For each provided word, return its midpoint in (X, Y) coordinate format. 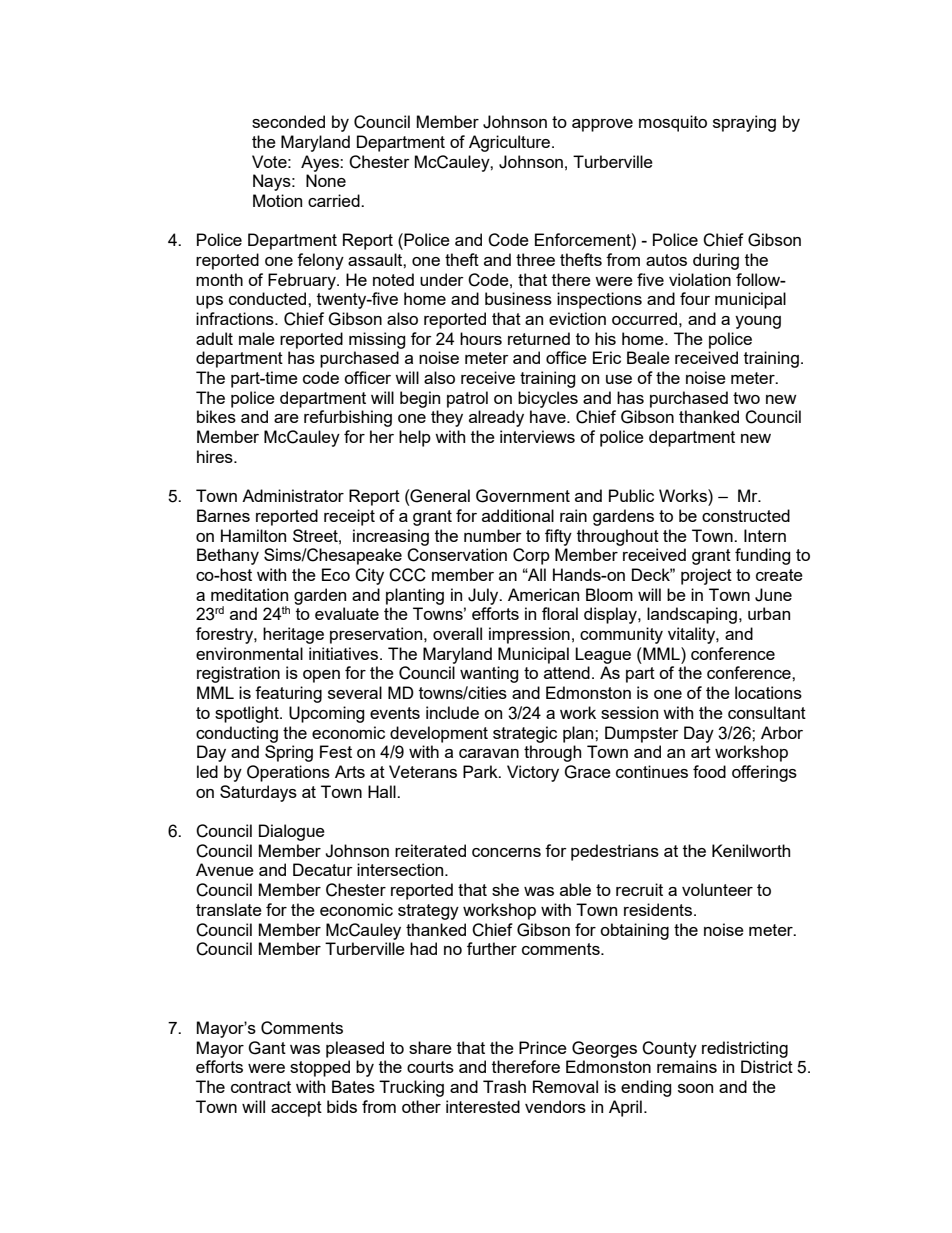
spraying (744, 123)
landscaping (692, 615)
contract (261, 1087)
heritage (293, 635)
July (484, 596)
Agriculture (511, 143)
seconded (288, 121)
